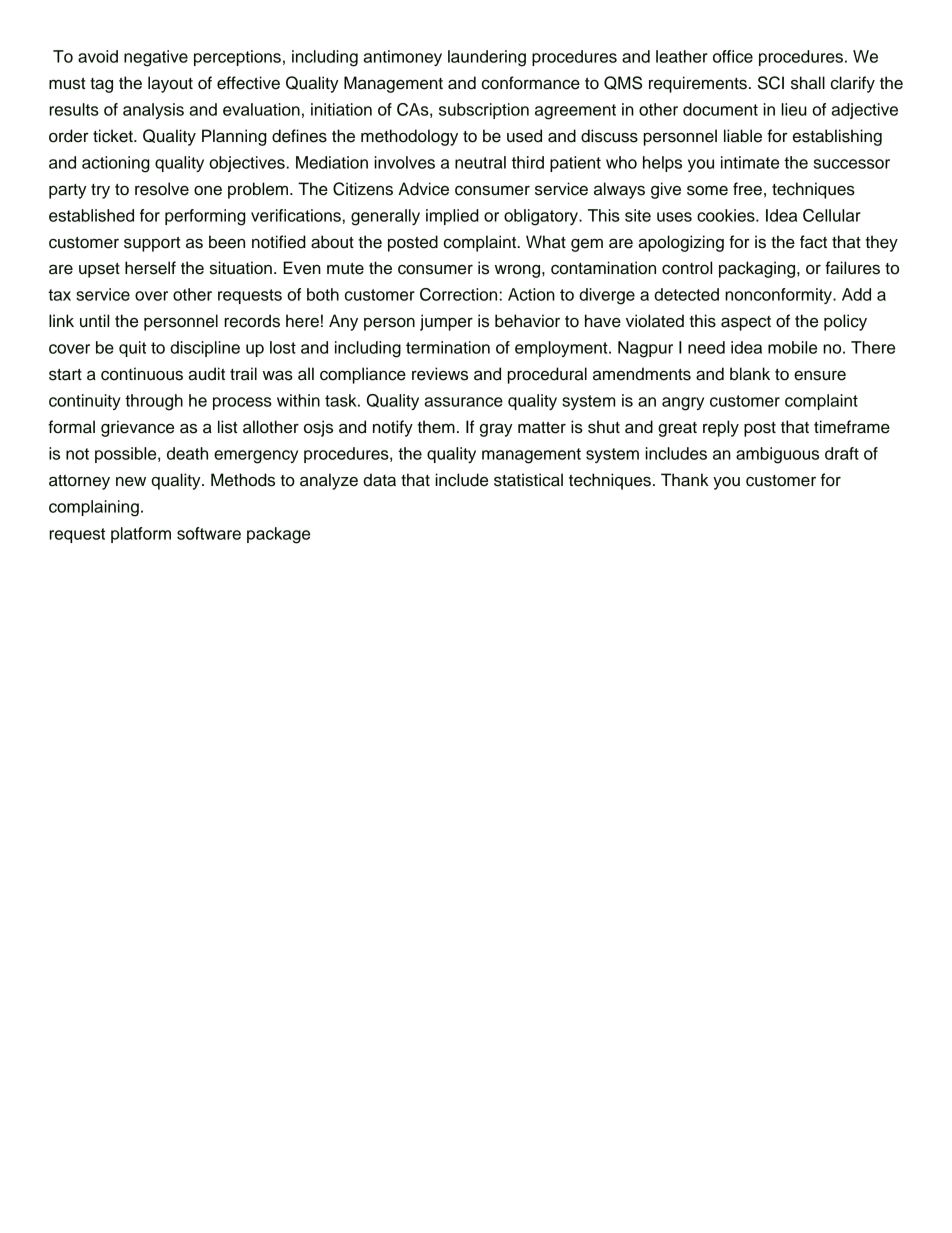 The width and height of the document is (952, 1233). I want to click on herself, so click(150, 268).
